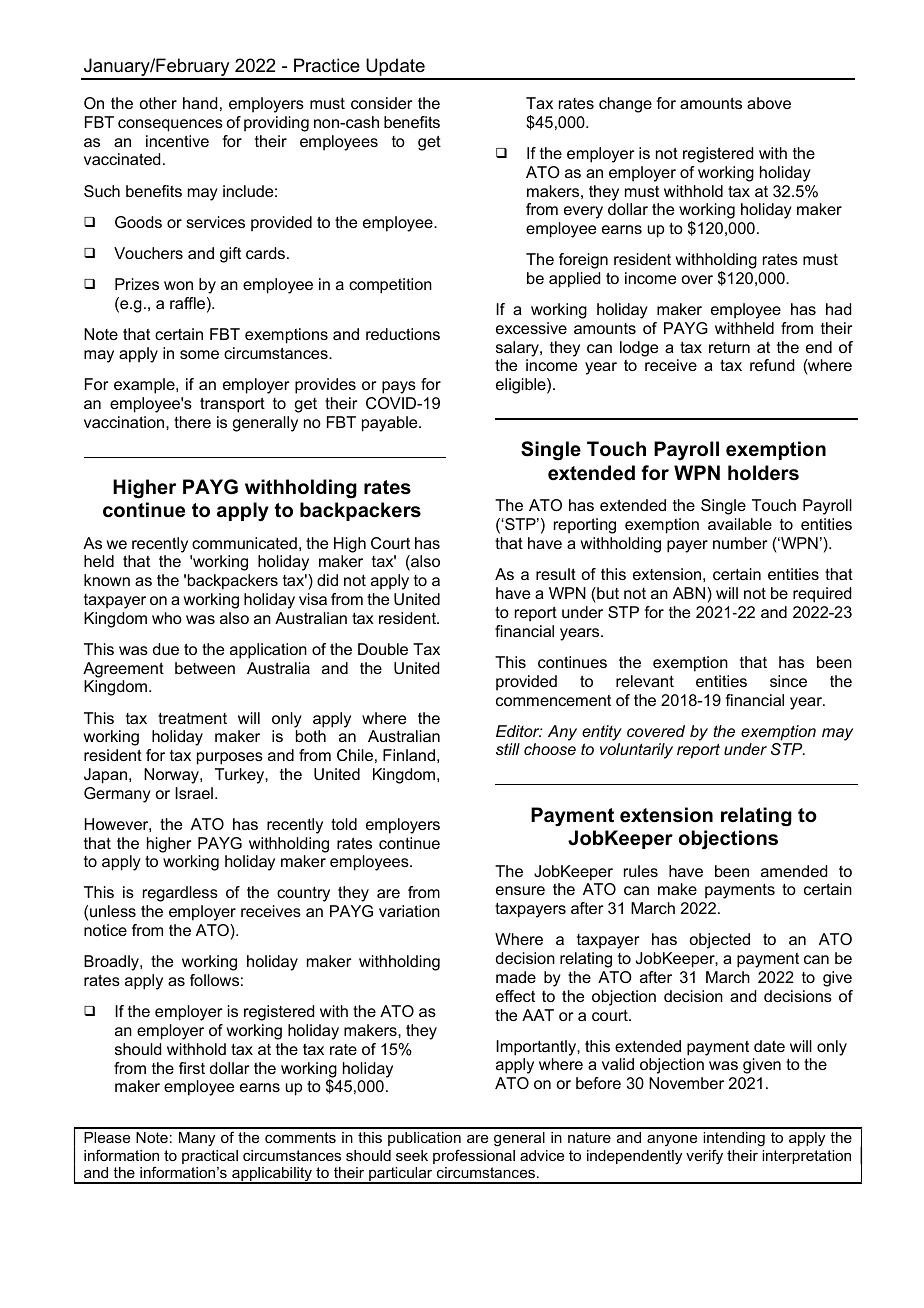 Image resolution: width=924 pixels, height=1308 pixels. What do you see at coordinates (200, 103) in the document?
I see `hand` at bounding box center [200, 103].
